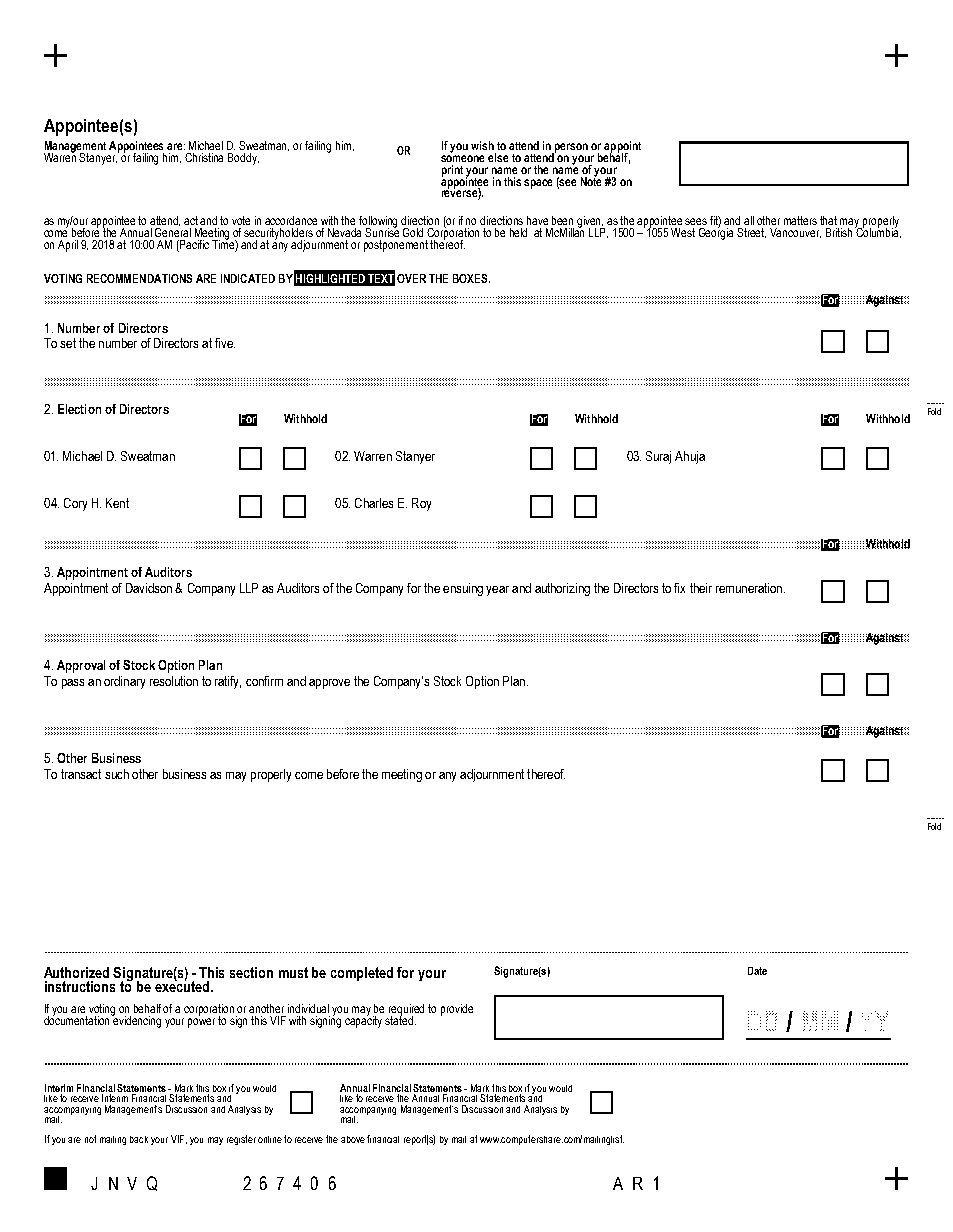  I want to click on Davidson, so click(149, 588).
